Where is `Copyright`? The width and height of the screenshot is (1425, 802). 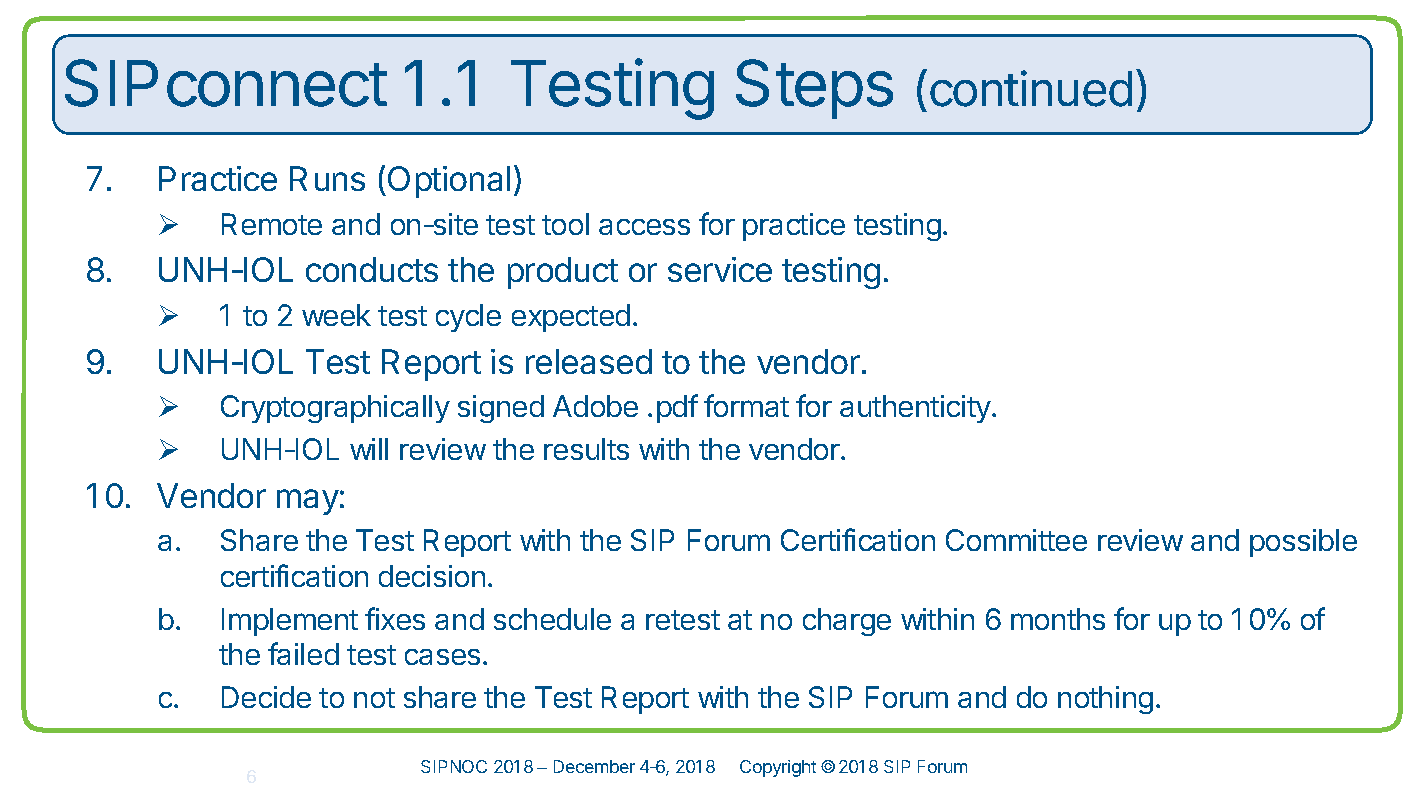 Copyright is located at coordinates (778, 768).
